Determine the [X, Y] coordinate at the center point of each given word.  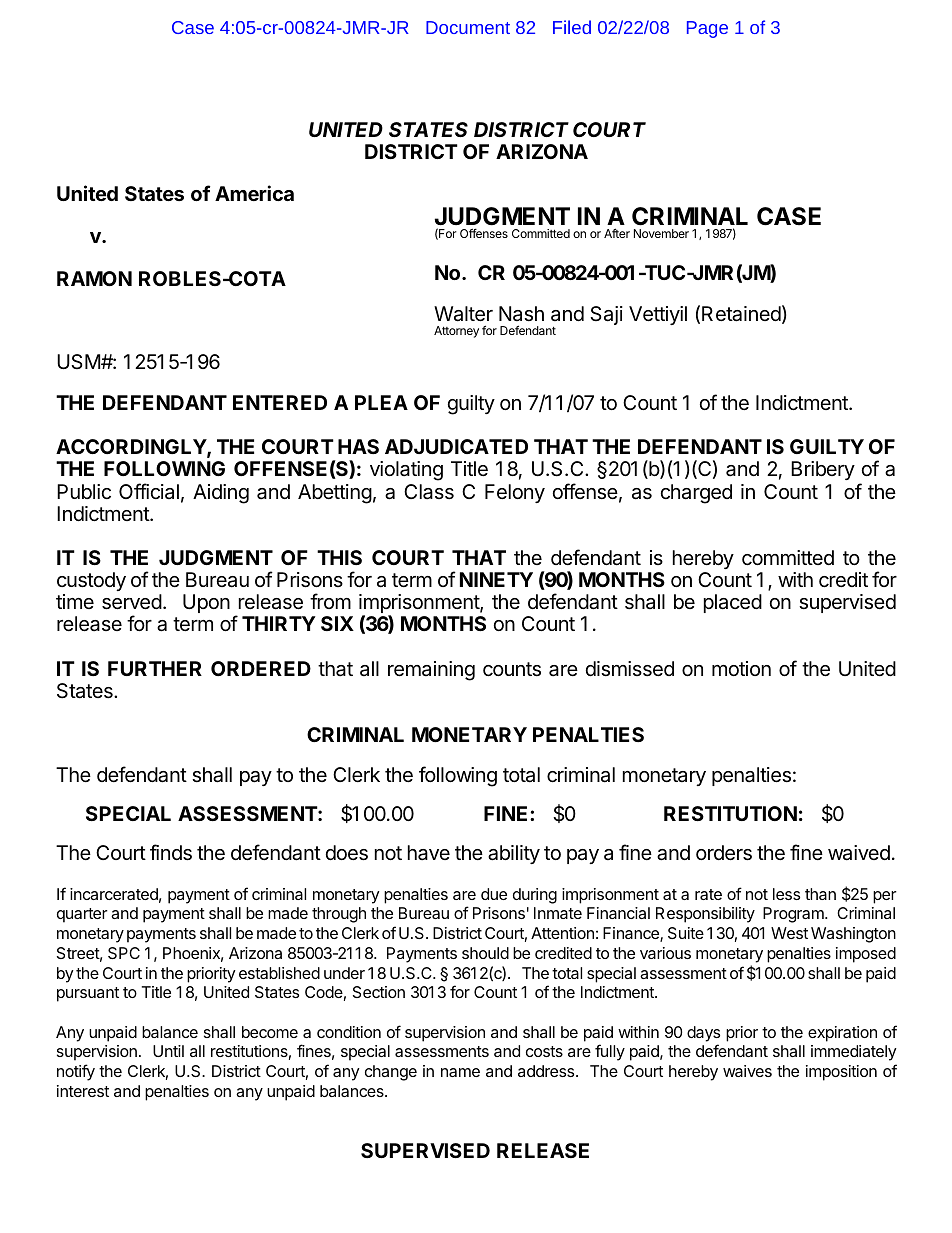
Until [168, 1051]
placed [733, 603]
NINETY [496, 579]
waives [747, 1071]
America [254, 193]
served [132, 602]
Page [707, 29]
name [460, 1072]
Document [468, 27]
